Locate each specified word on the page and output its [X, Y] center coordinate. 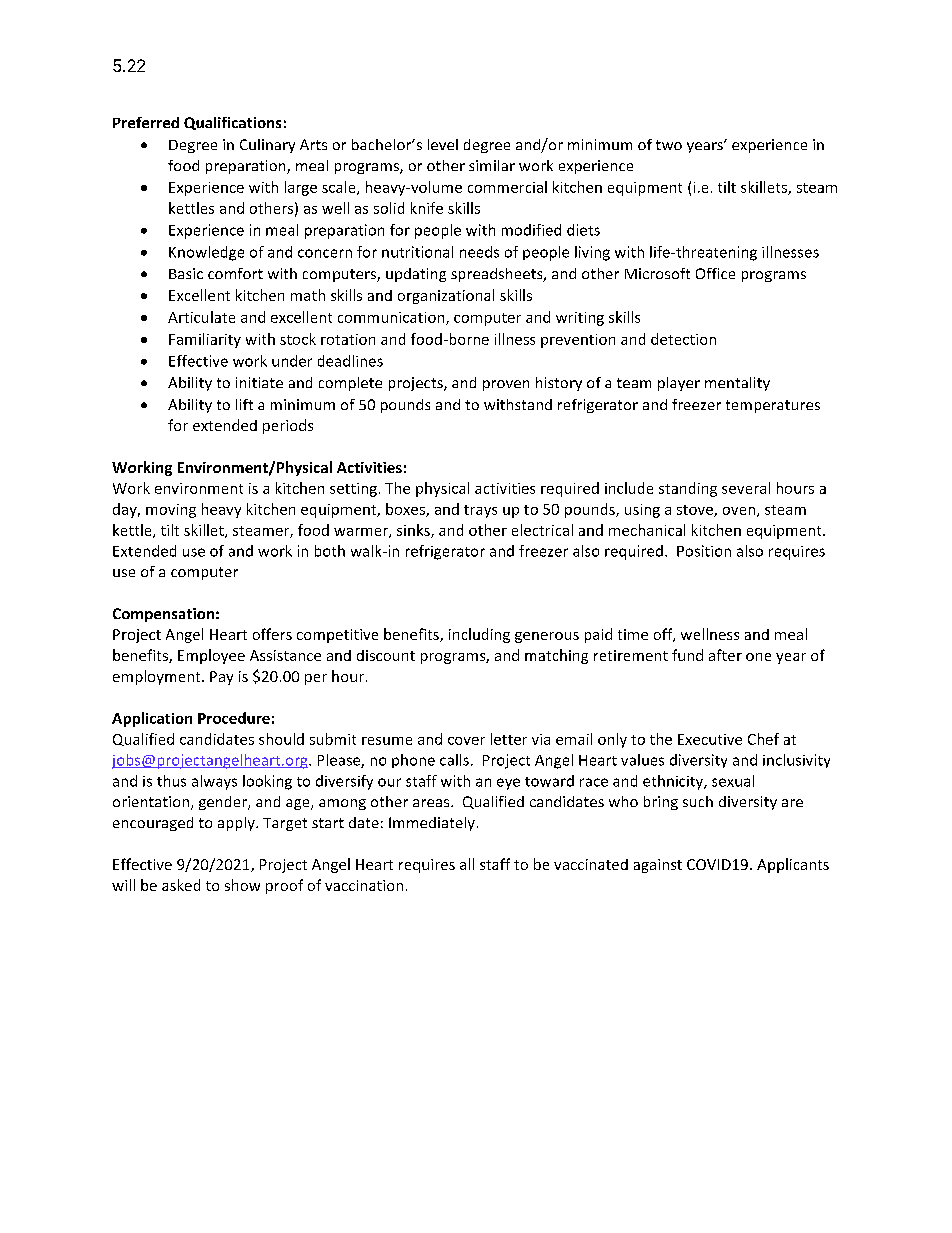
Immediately [432, 824]
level [443, 144]
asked [181, 885]
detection [683, 339]
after [725, 655]
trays [480, 511]
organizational [446, 296]
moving [171, 511]
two [669, 145]
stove [696, 511]
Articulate [201, 317]
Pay [221, 678]
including [479, 635]
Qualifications [232, 123]
